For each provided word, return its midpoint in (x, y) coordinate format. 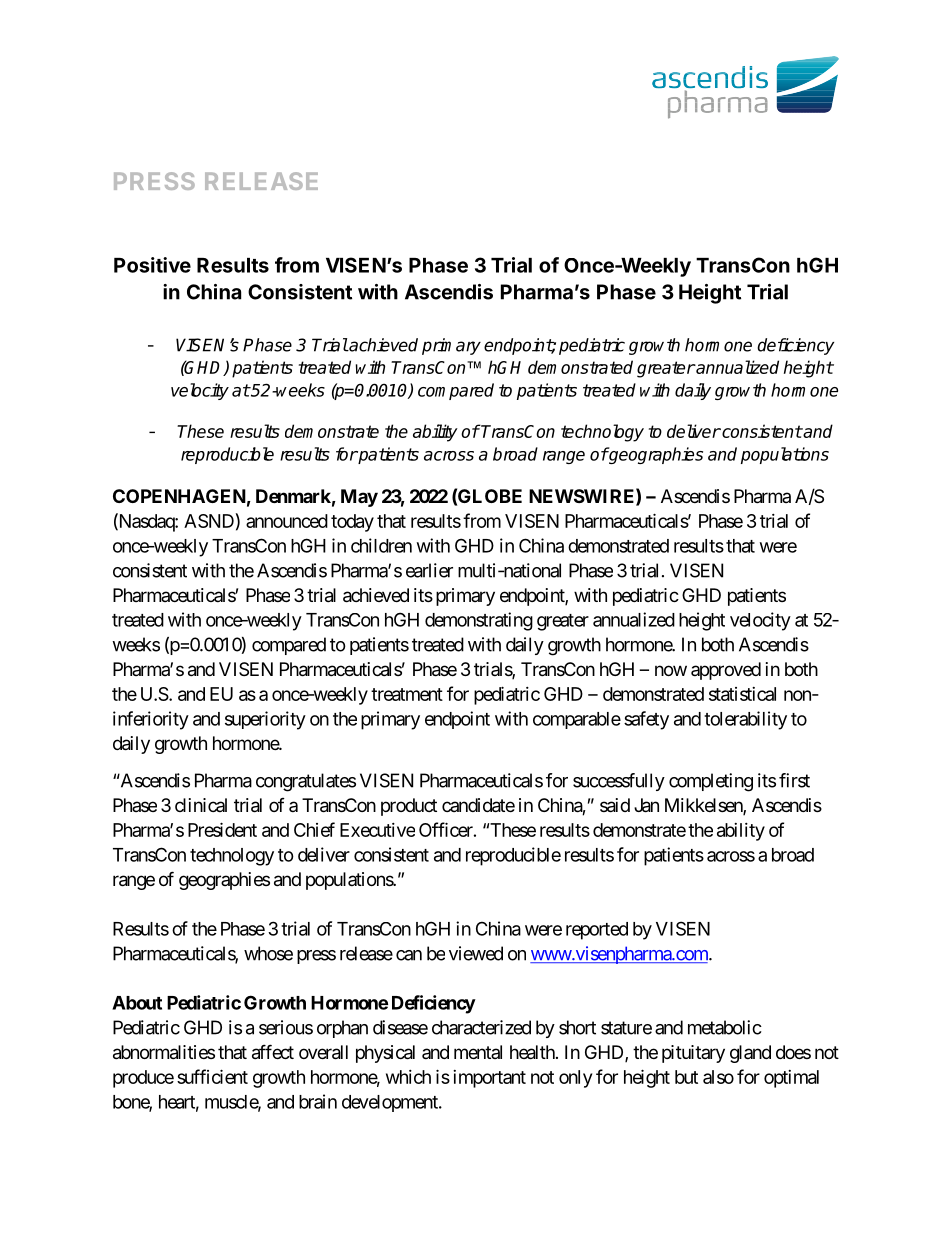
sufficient (212, 1076)
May (359, 498)
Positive (152, 265)
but (686, 1077)
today (352, 523)
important (489, 1079)
